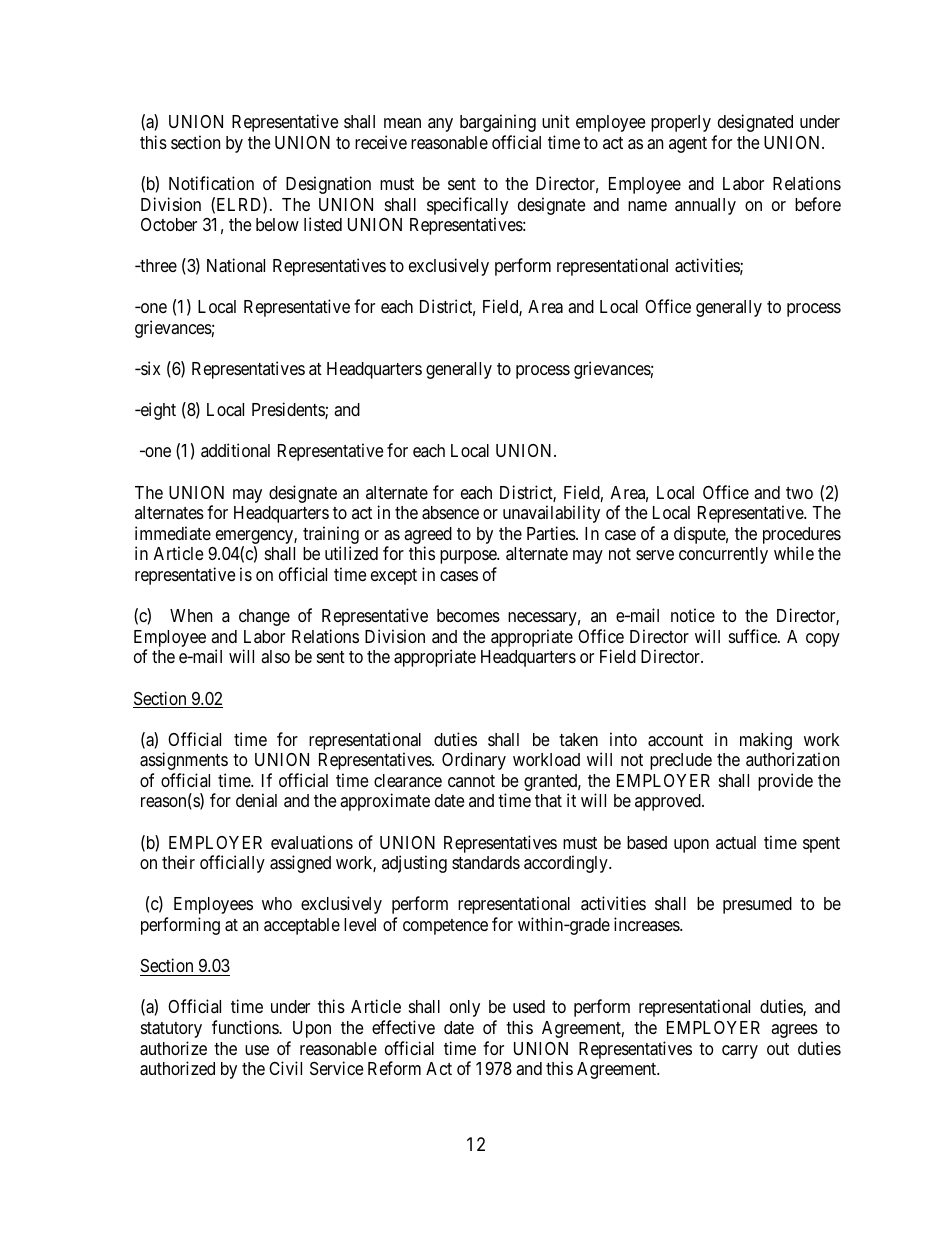  What do you see at coordinates (498, 123) in the screenshot?
I see `bargaining` at bounding box center [498, 123].
